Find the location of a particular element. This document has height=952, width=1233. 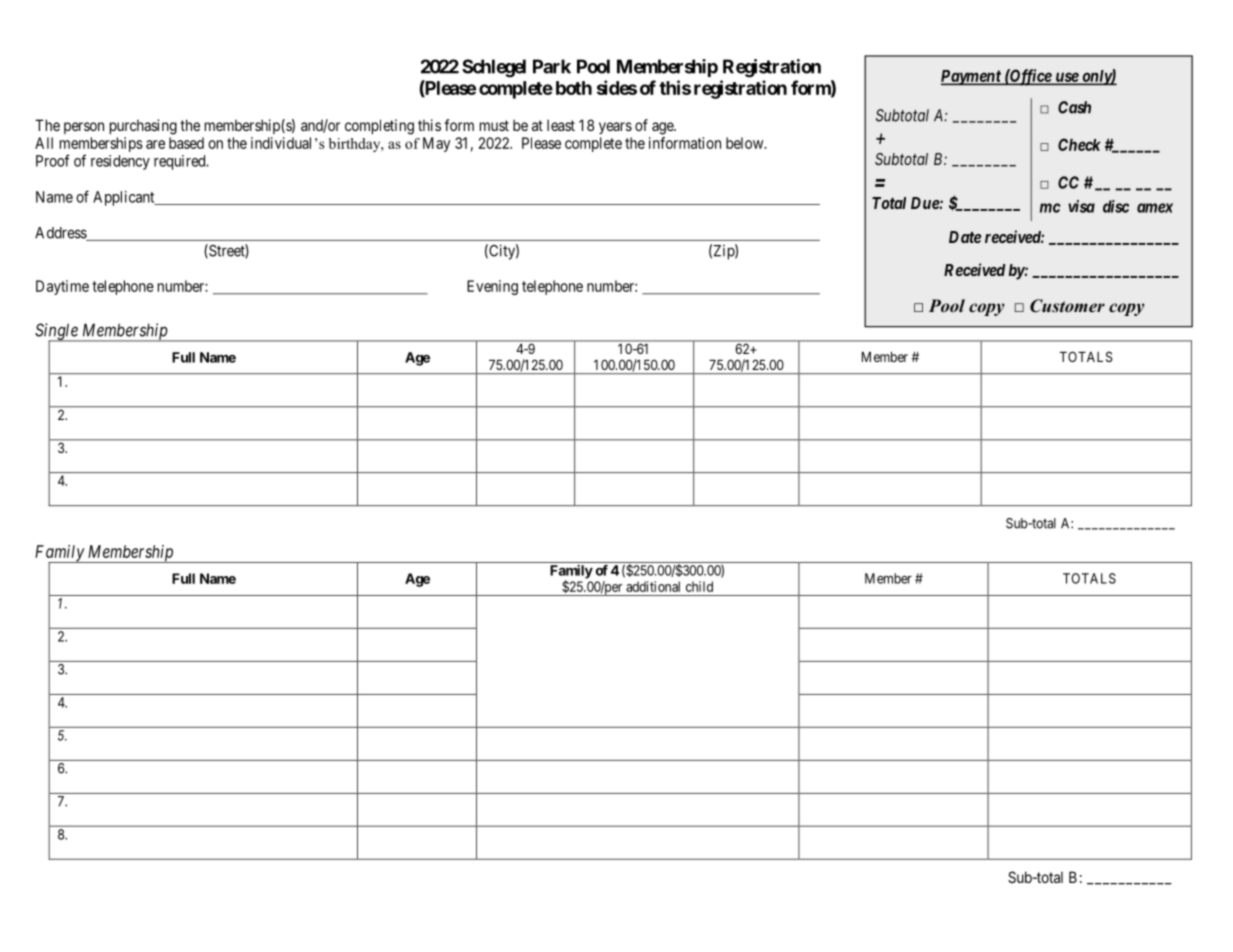

Customer is located at coordinates (1067, 306).
